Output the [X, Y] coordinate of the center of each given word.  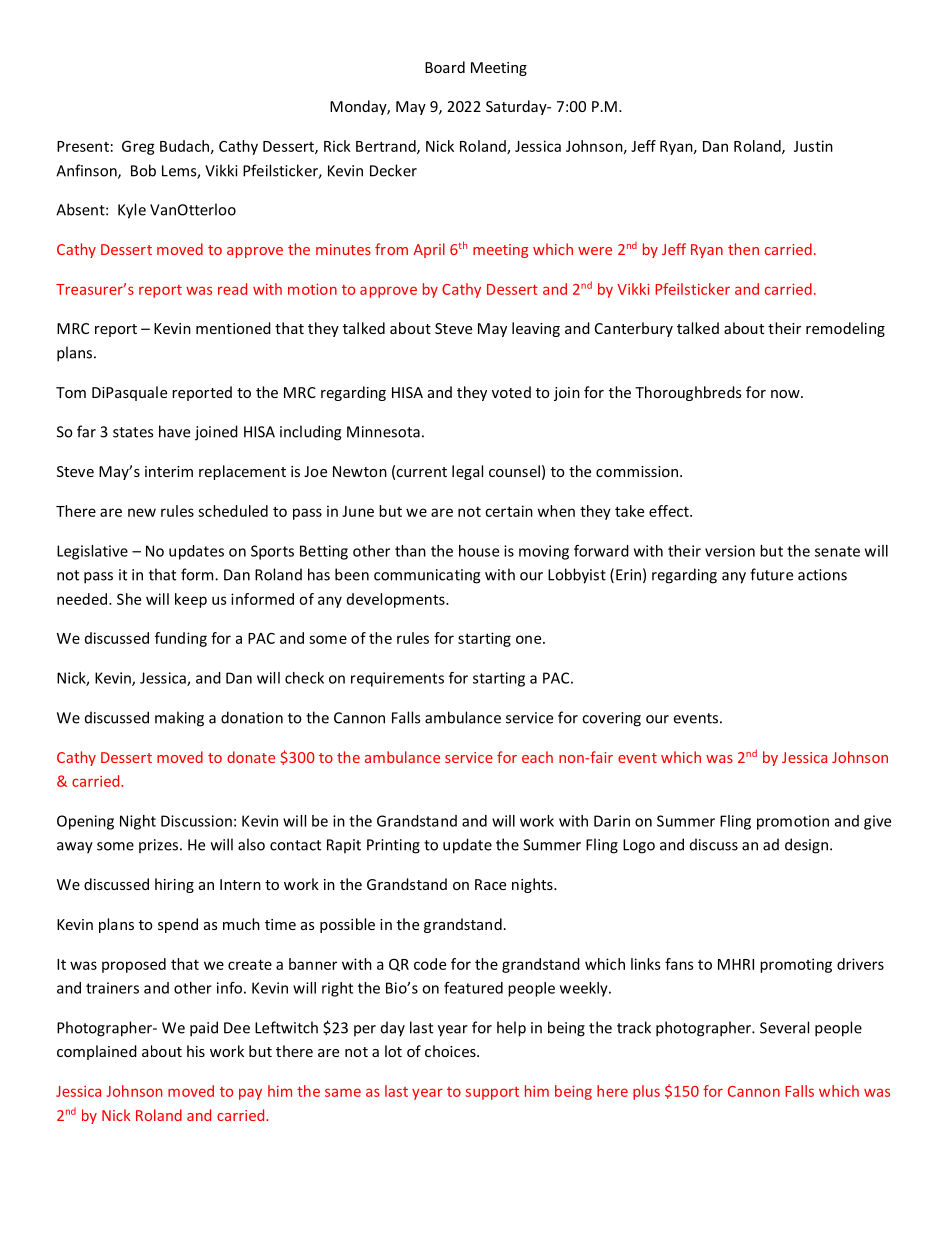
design [806, 846]
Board [445, 67]
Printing [393, 846]
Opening [85, 822]
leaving [536, 329]
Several [784, 1027]
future [771, 574]
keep [191, 600]
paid [204, 1029]
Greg [138, 147]
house [479, 551]
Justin [813, 146]
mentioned [233, 328]
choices [451, 1051]
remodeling [845, 329]
